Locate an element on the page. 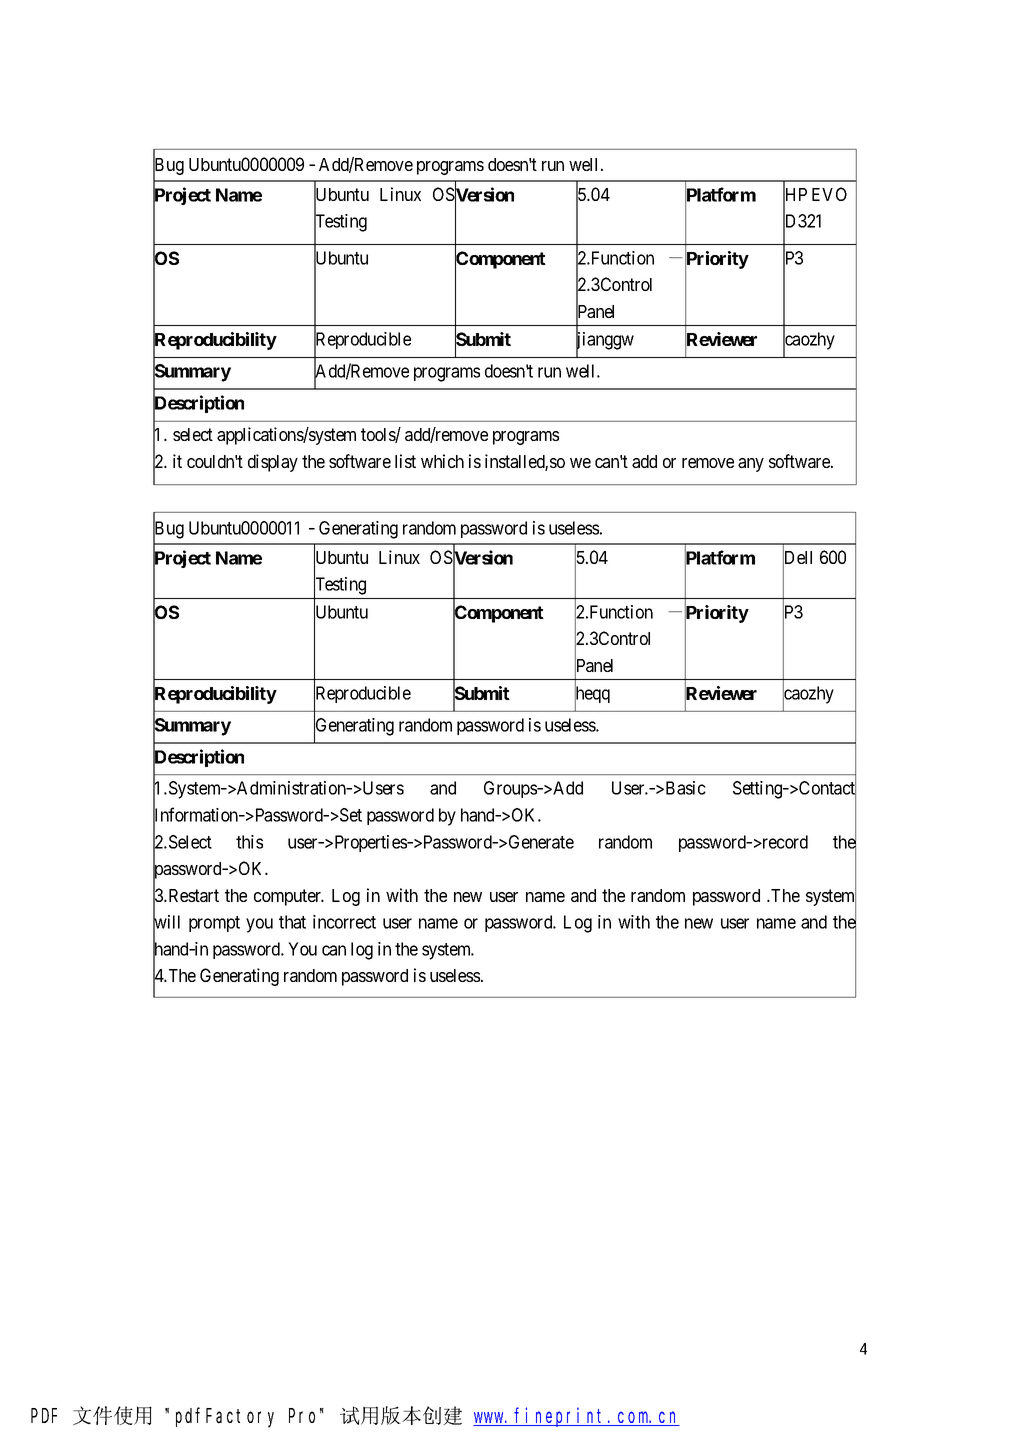 The width and height of the page is (1021, 1444). which is located at coordinates (442, 461).
